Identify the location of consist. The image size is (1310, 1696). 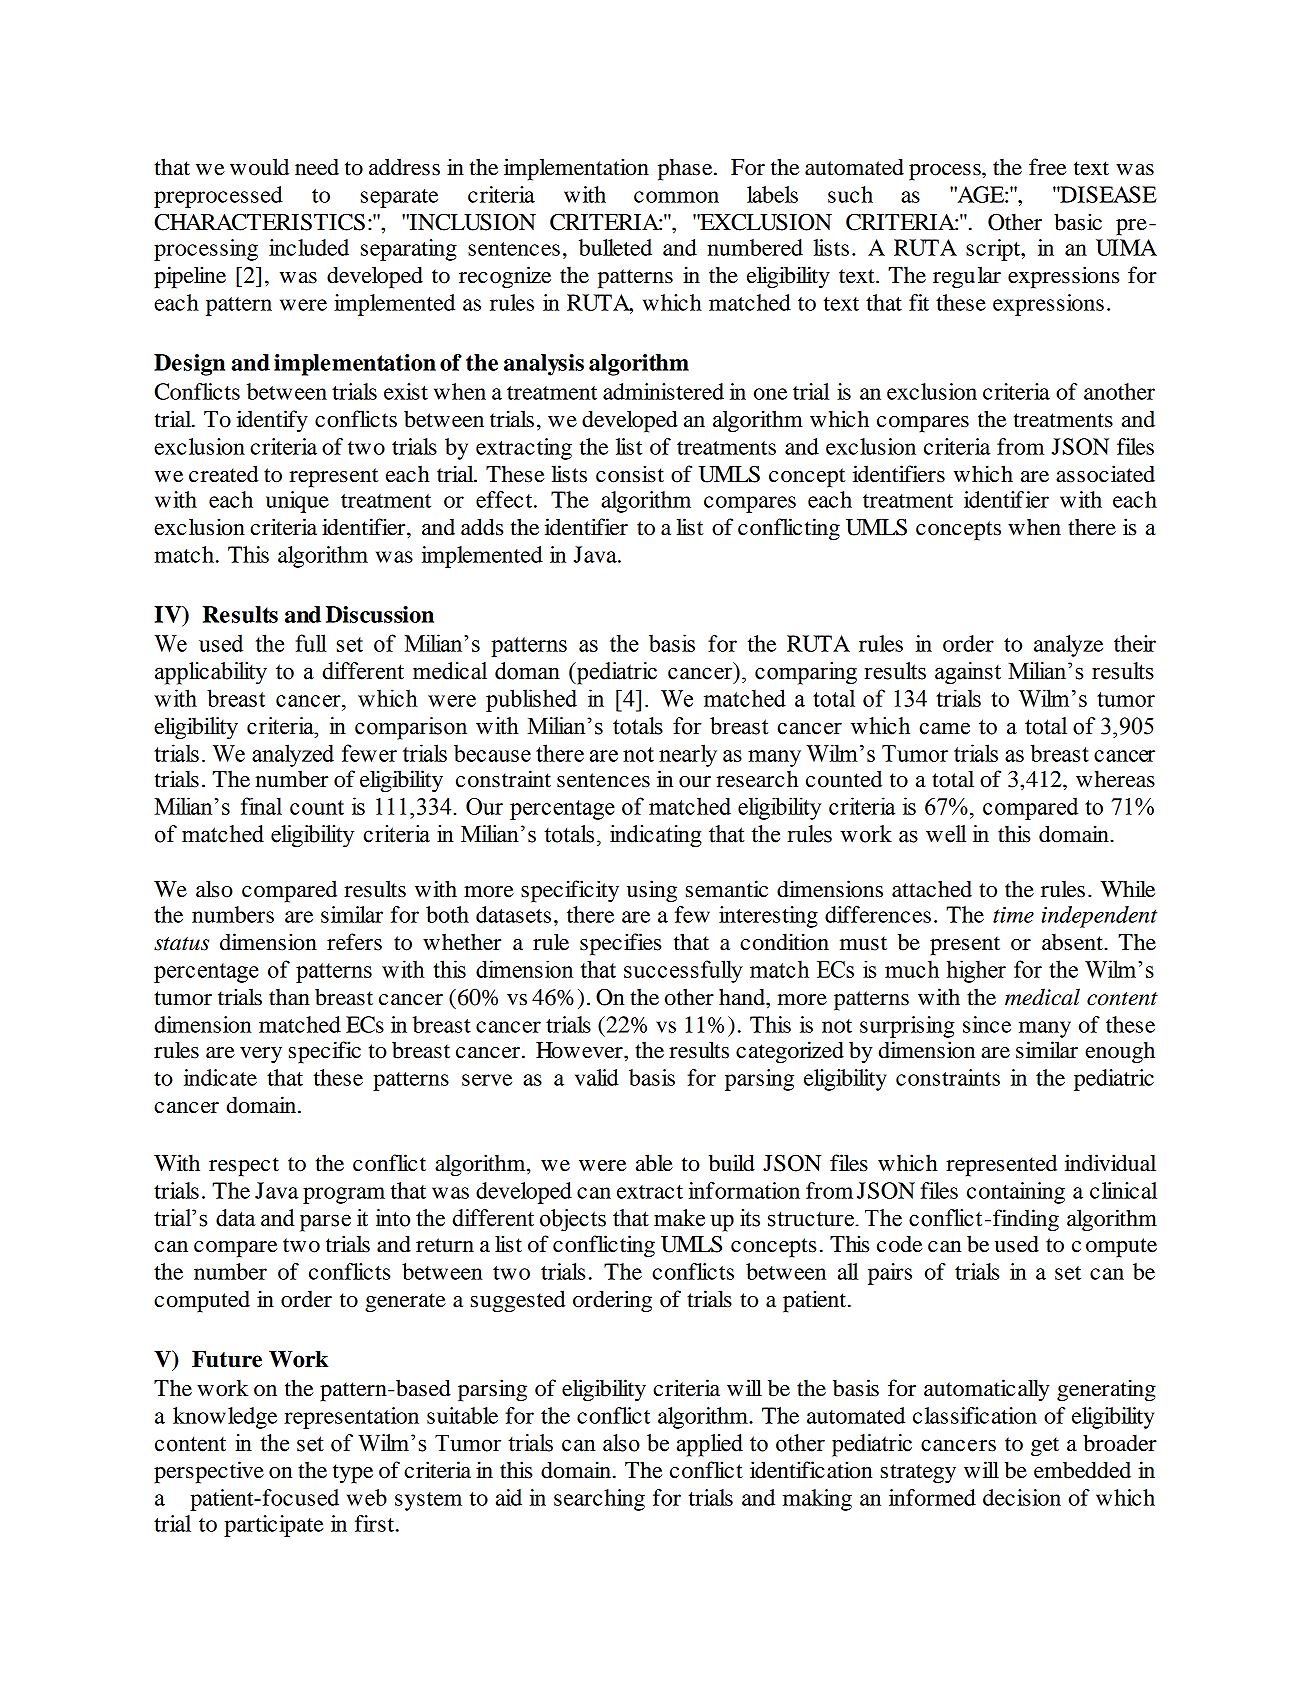
(630, 474).
